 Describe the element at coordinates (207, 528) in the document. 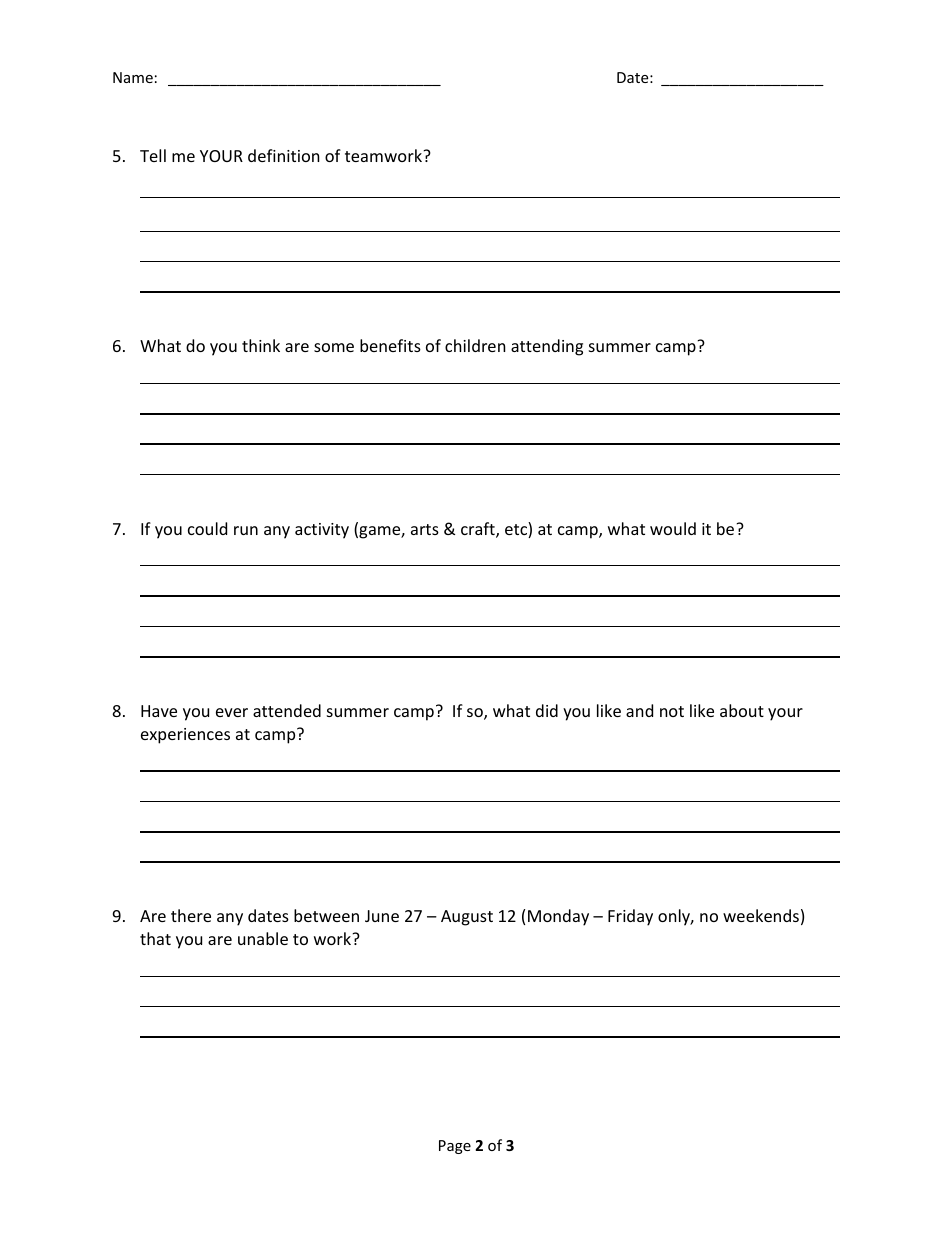

I see `could` at that location.
